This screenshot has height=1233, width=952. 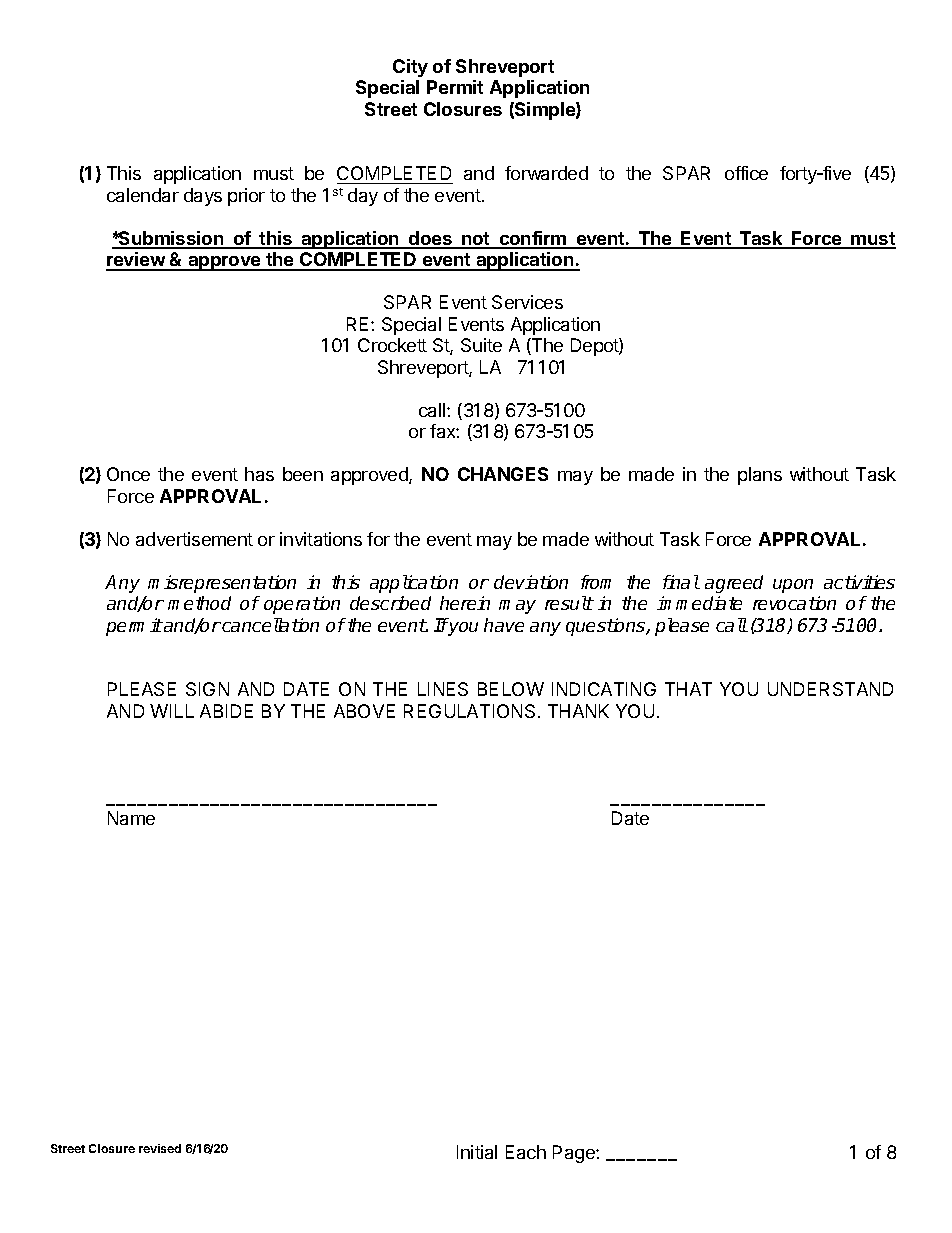 I want to click on revised, so click(x=160, y=1148).
